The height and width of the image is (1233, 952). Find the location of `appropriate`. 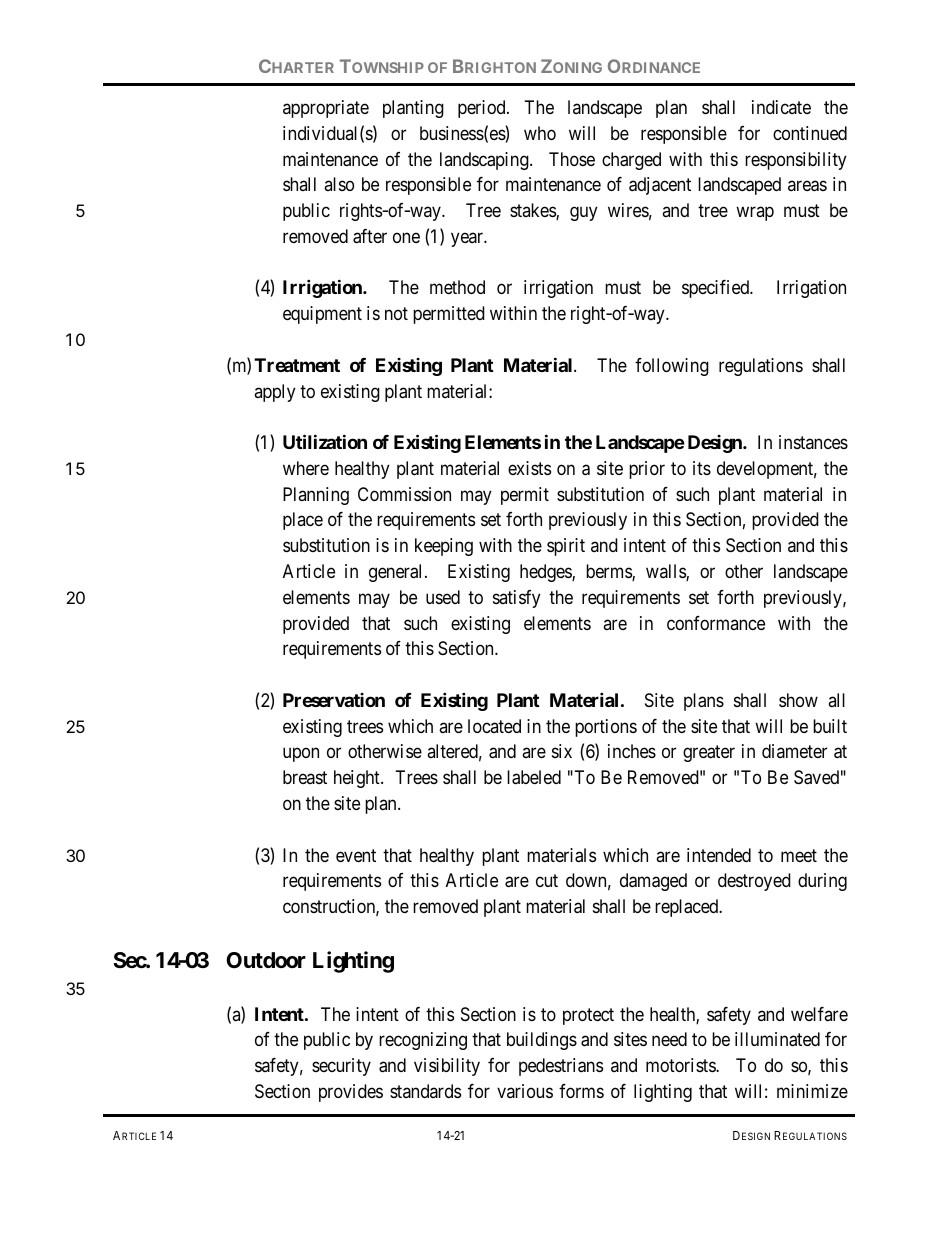

appropriate is located at coordinates (326, 109).
